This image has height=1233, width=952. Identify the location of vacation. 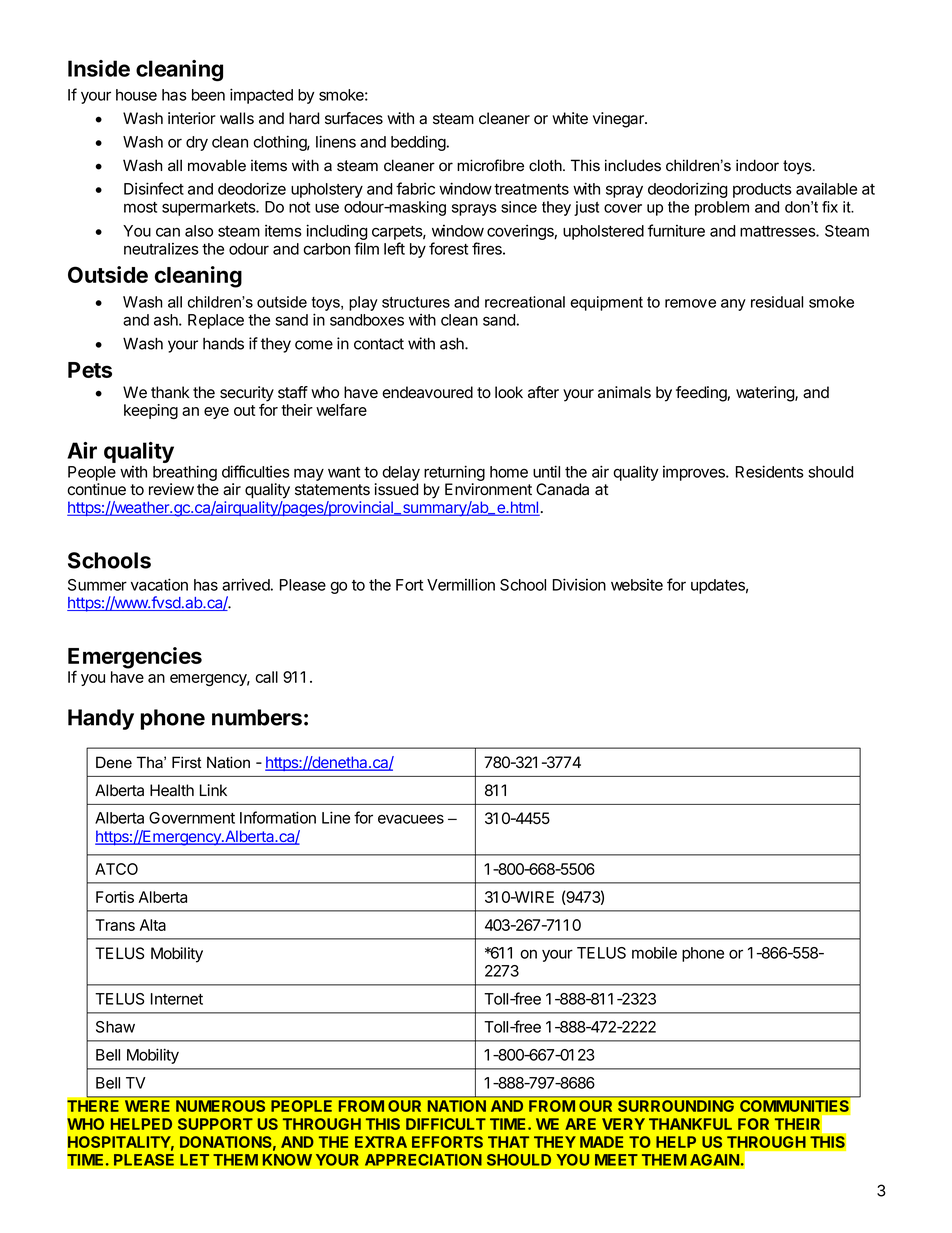
(159, 584).
